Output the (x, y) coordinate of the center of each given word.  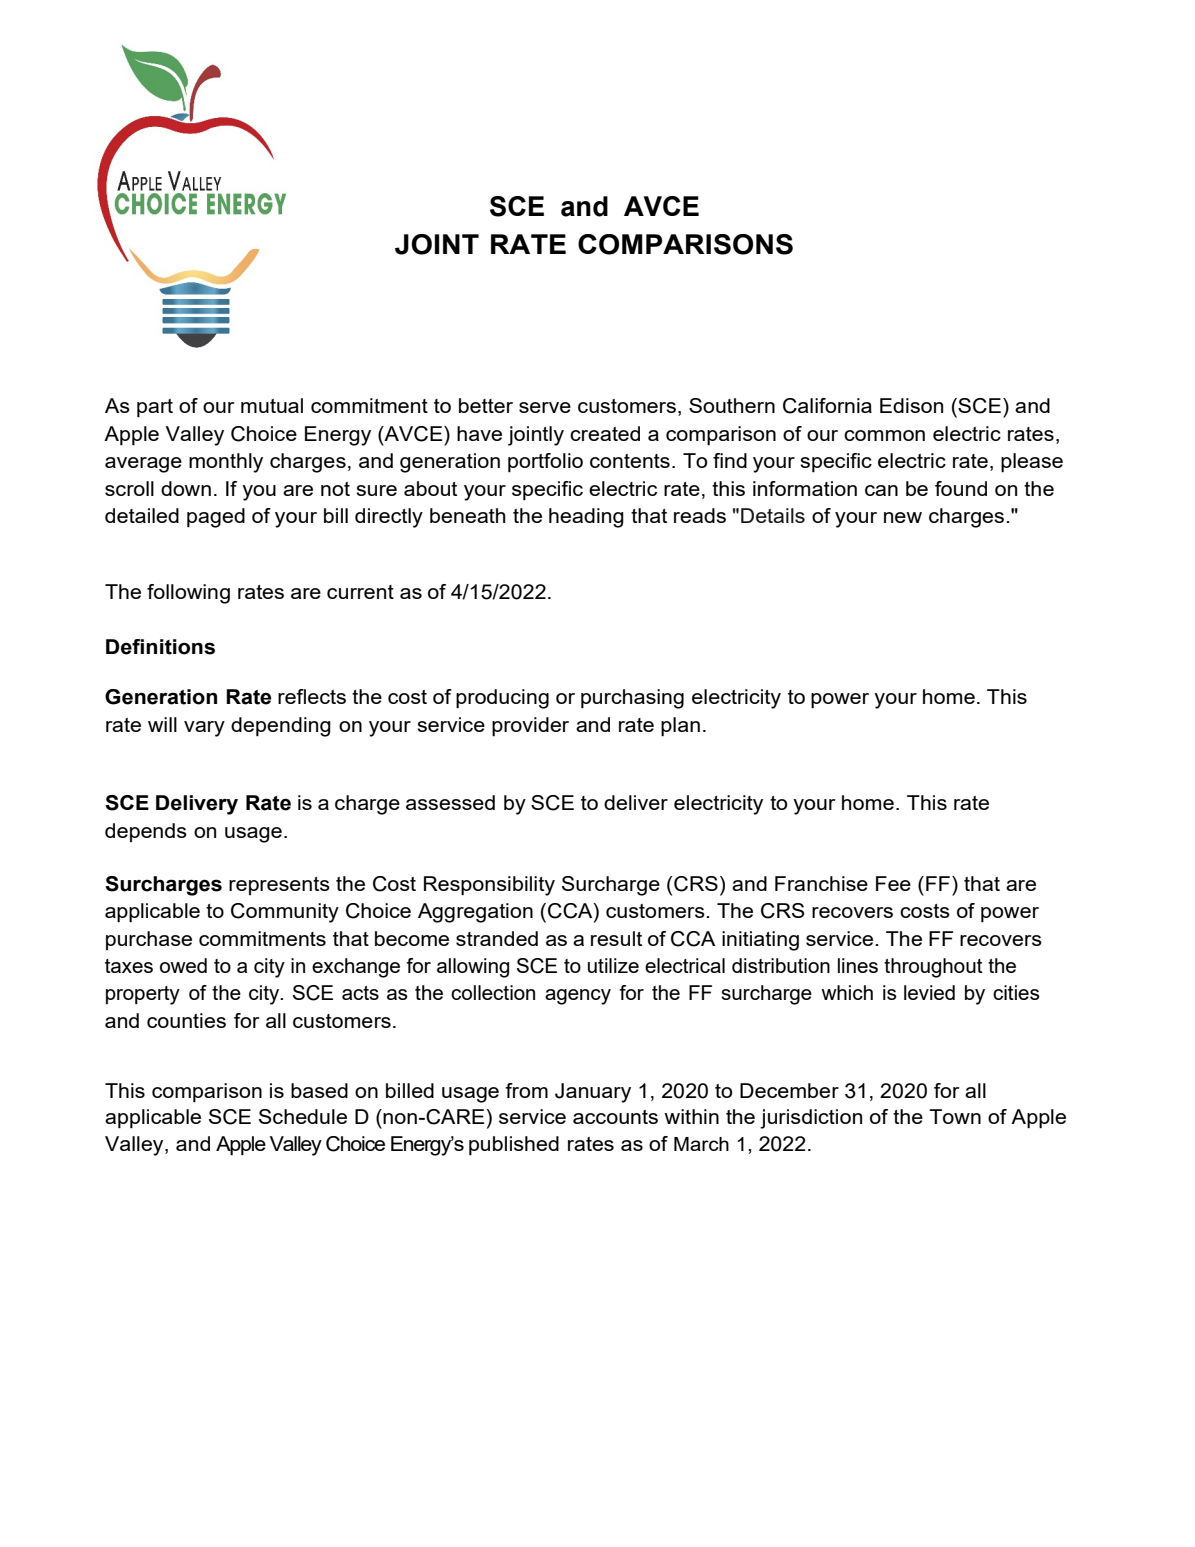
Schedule (303, 1116)
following (188, 594)
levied (929, 992)
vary (204, 729)
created (605, 433)
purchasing (632, 699)
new (903, 517)
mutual (272, 405)
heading (586, 518)
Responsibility (489, 886)
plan (680, 726)
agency (578, 997)
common (884, 435)
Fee (893, 883)
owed (183, 965)
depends (146, 832)
